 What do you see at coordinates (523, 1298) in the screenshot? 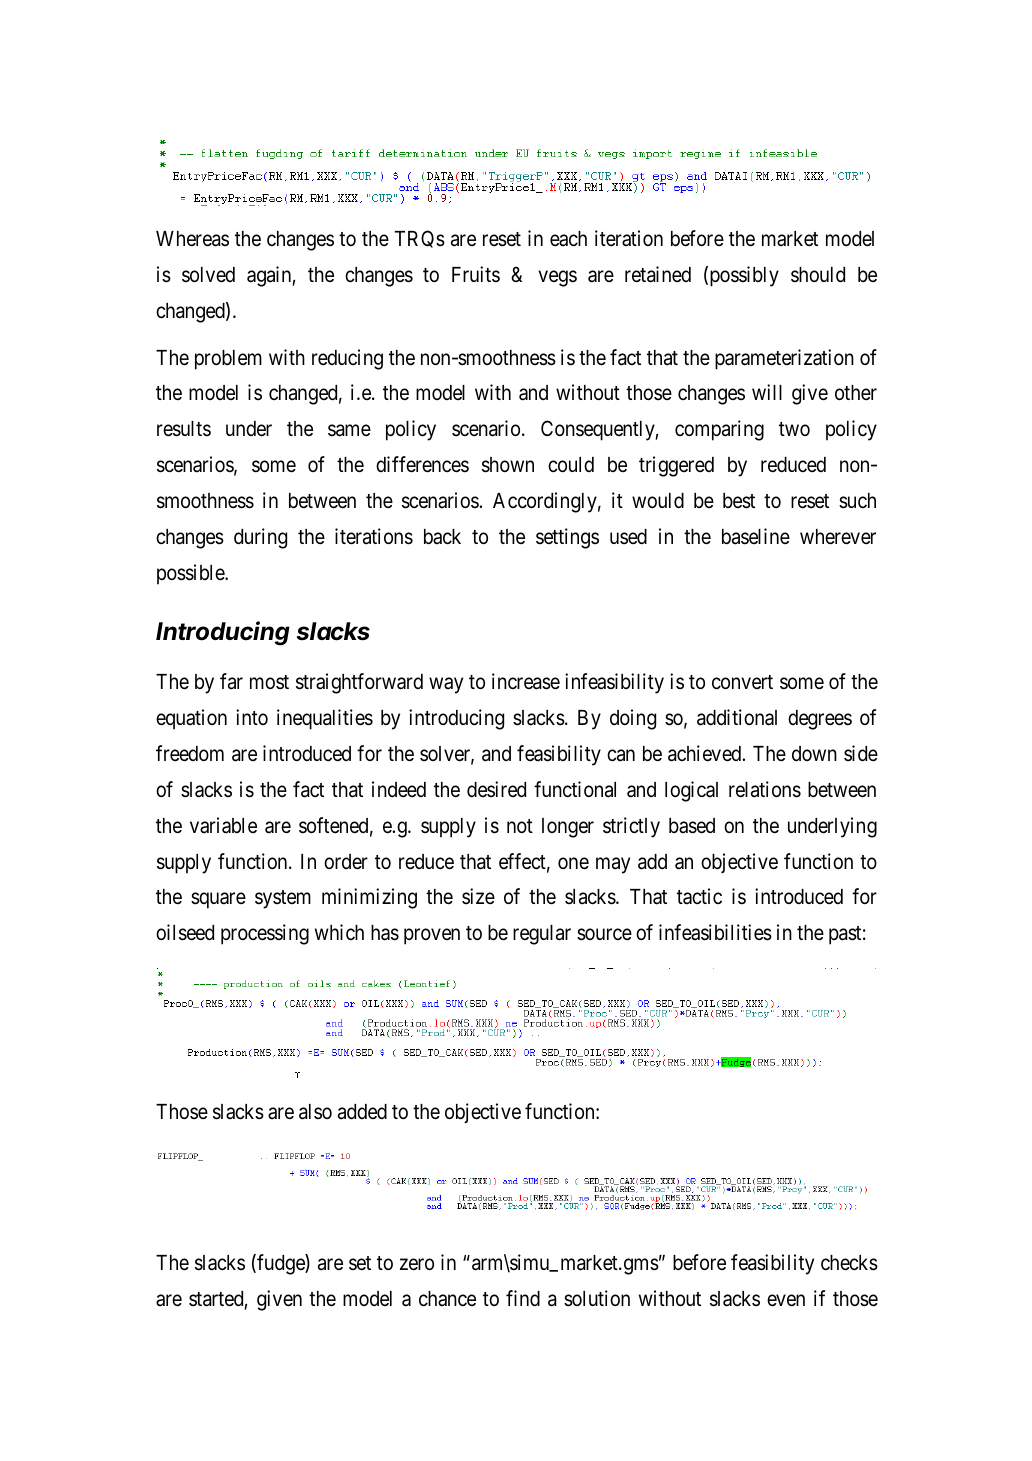
I see `find` at bounding box center [523, 1298].
